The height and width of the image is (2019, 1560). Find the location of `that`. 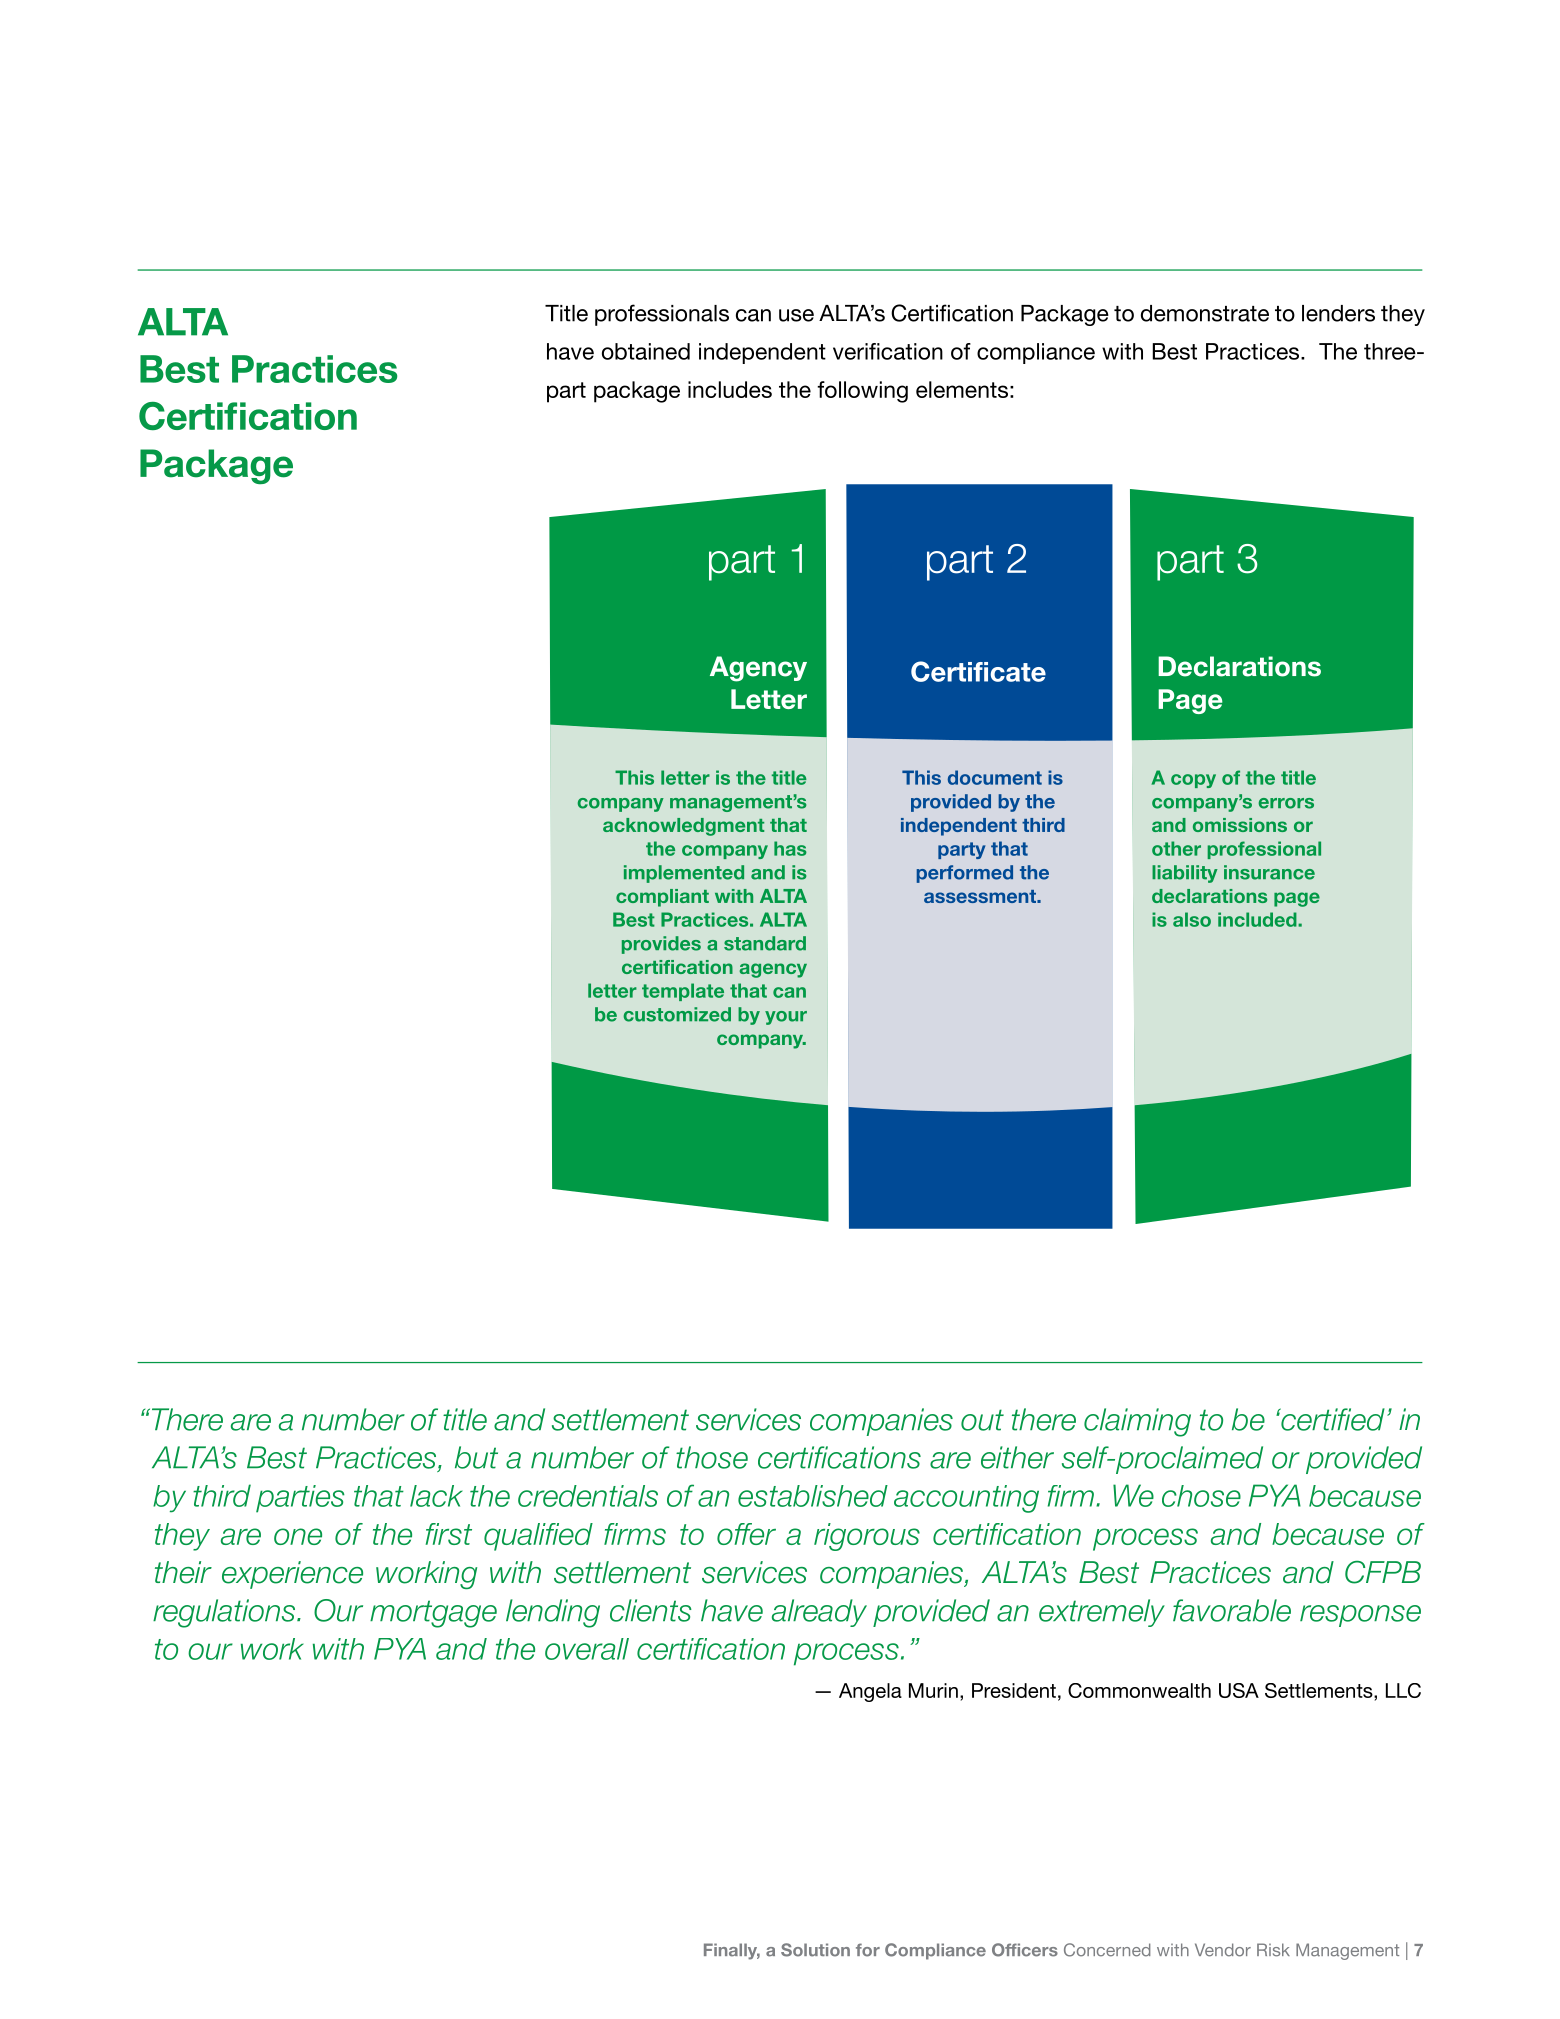

that is located at coordinates (379, 1496).
